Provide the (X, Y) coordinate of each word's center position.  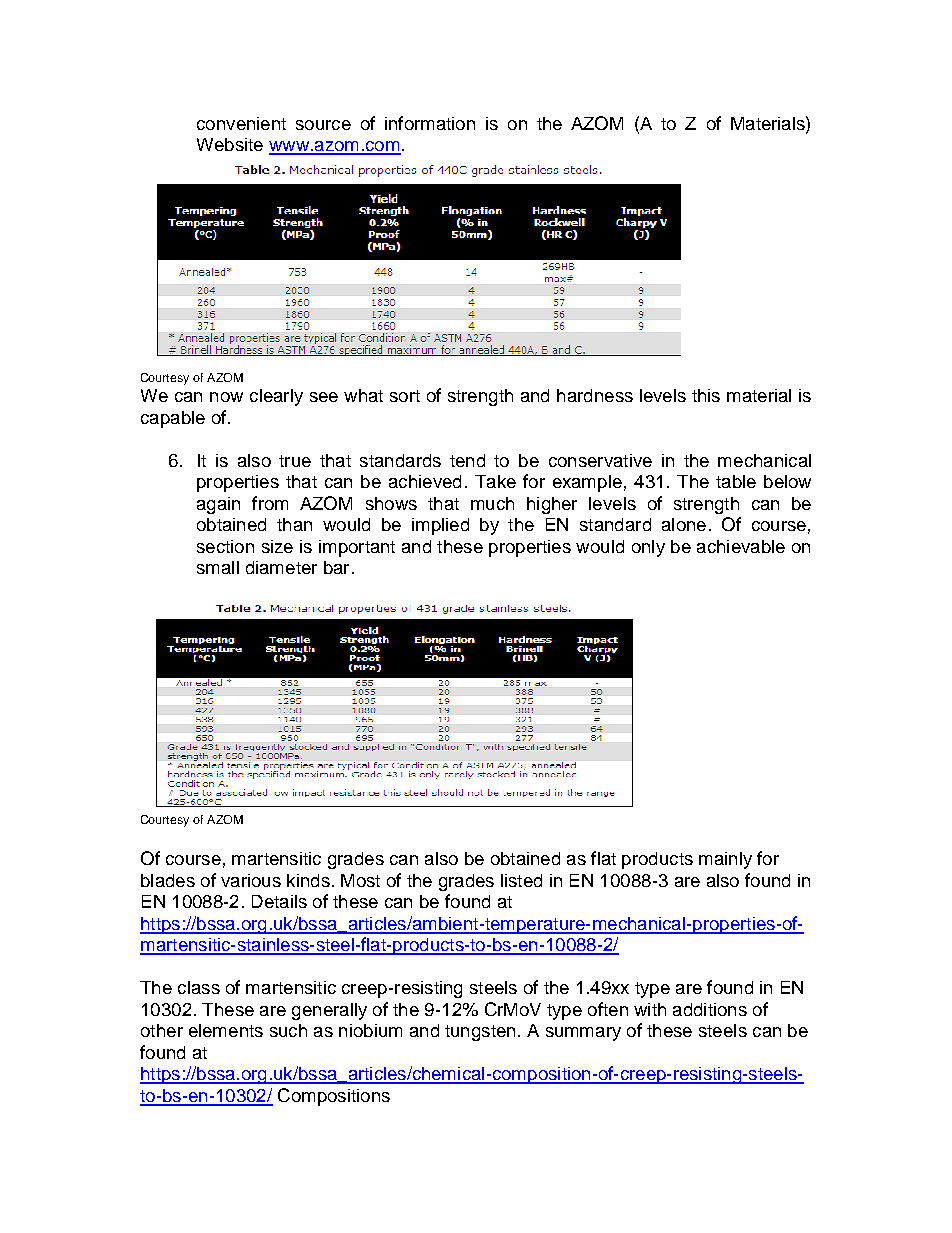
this (706, 395)
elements (226, 1030)
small (218, 567)
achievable (741, 546)
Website (230, 144)
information (430, 123)
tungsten (480, 1033)
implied (440, 526)
